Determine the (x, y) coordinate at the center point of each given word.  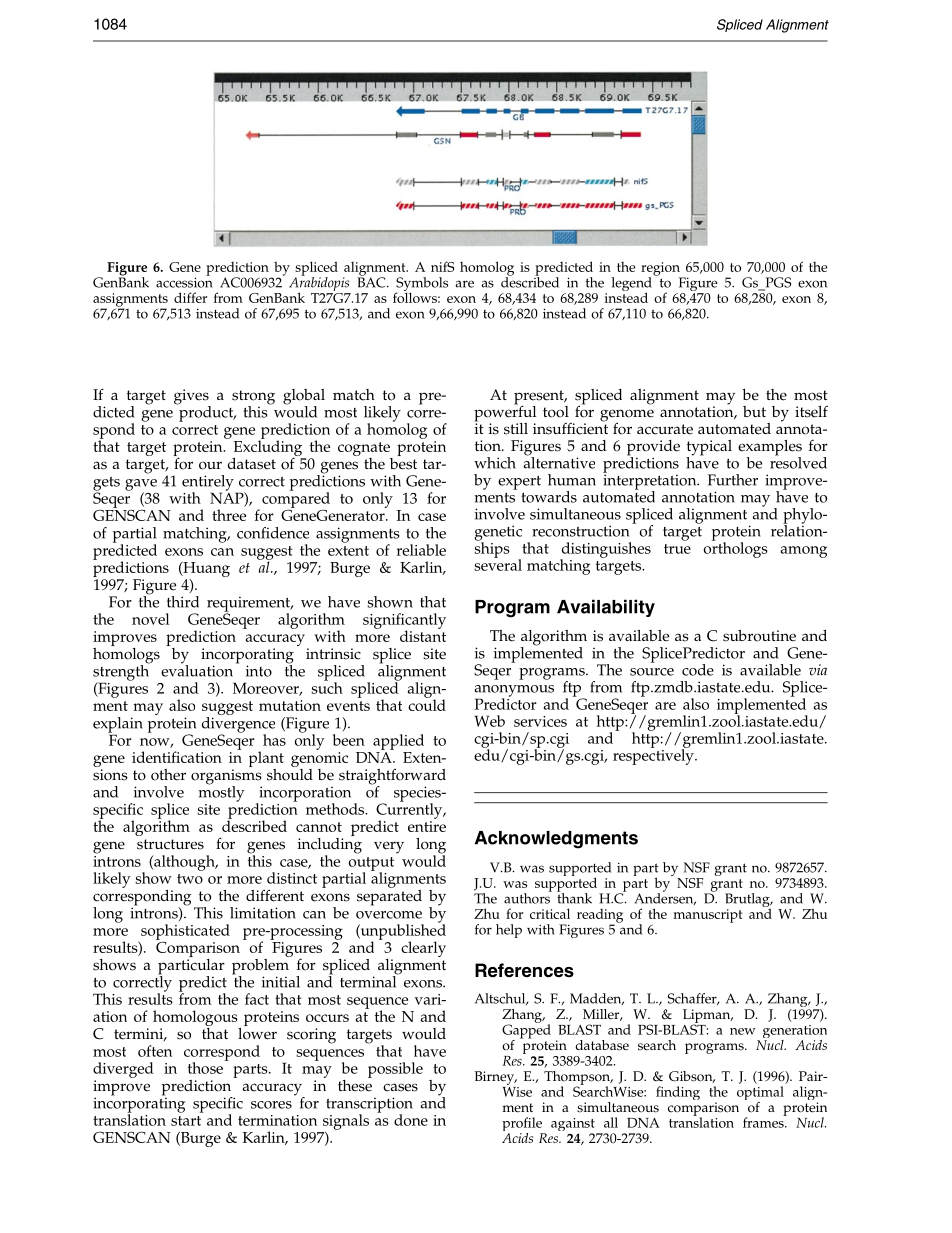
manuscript (707, 916)
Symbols (421, 285)
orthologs (736, 549)
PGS (777, 283)
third (183, 602)
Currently (410, 811)
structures (170, 844)
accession (184, 281)
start (186, 1121)
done (411, 1120)
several (498, 564)
